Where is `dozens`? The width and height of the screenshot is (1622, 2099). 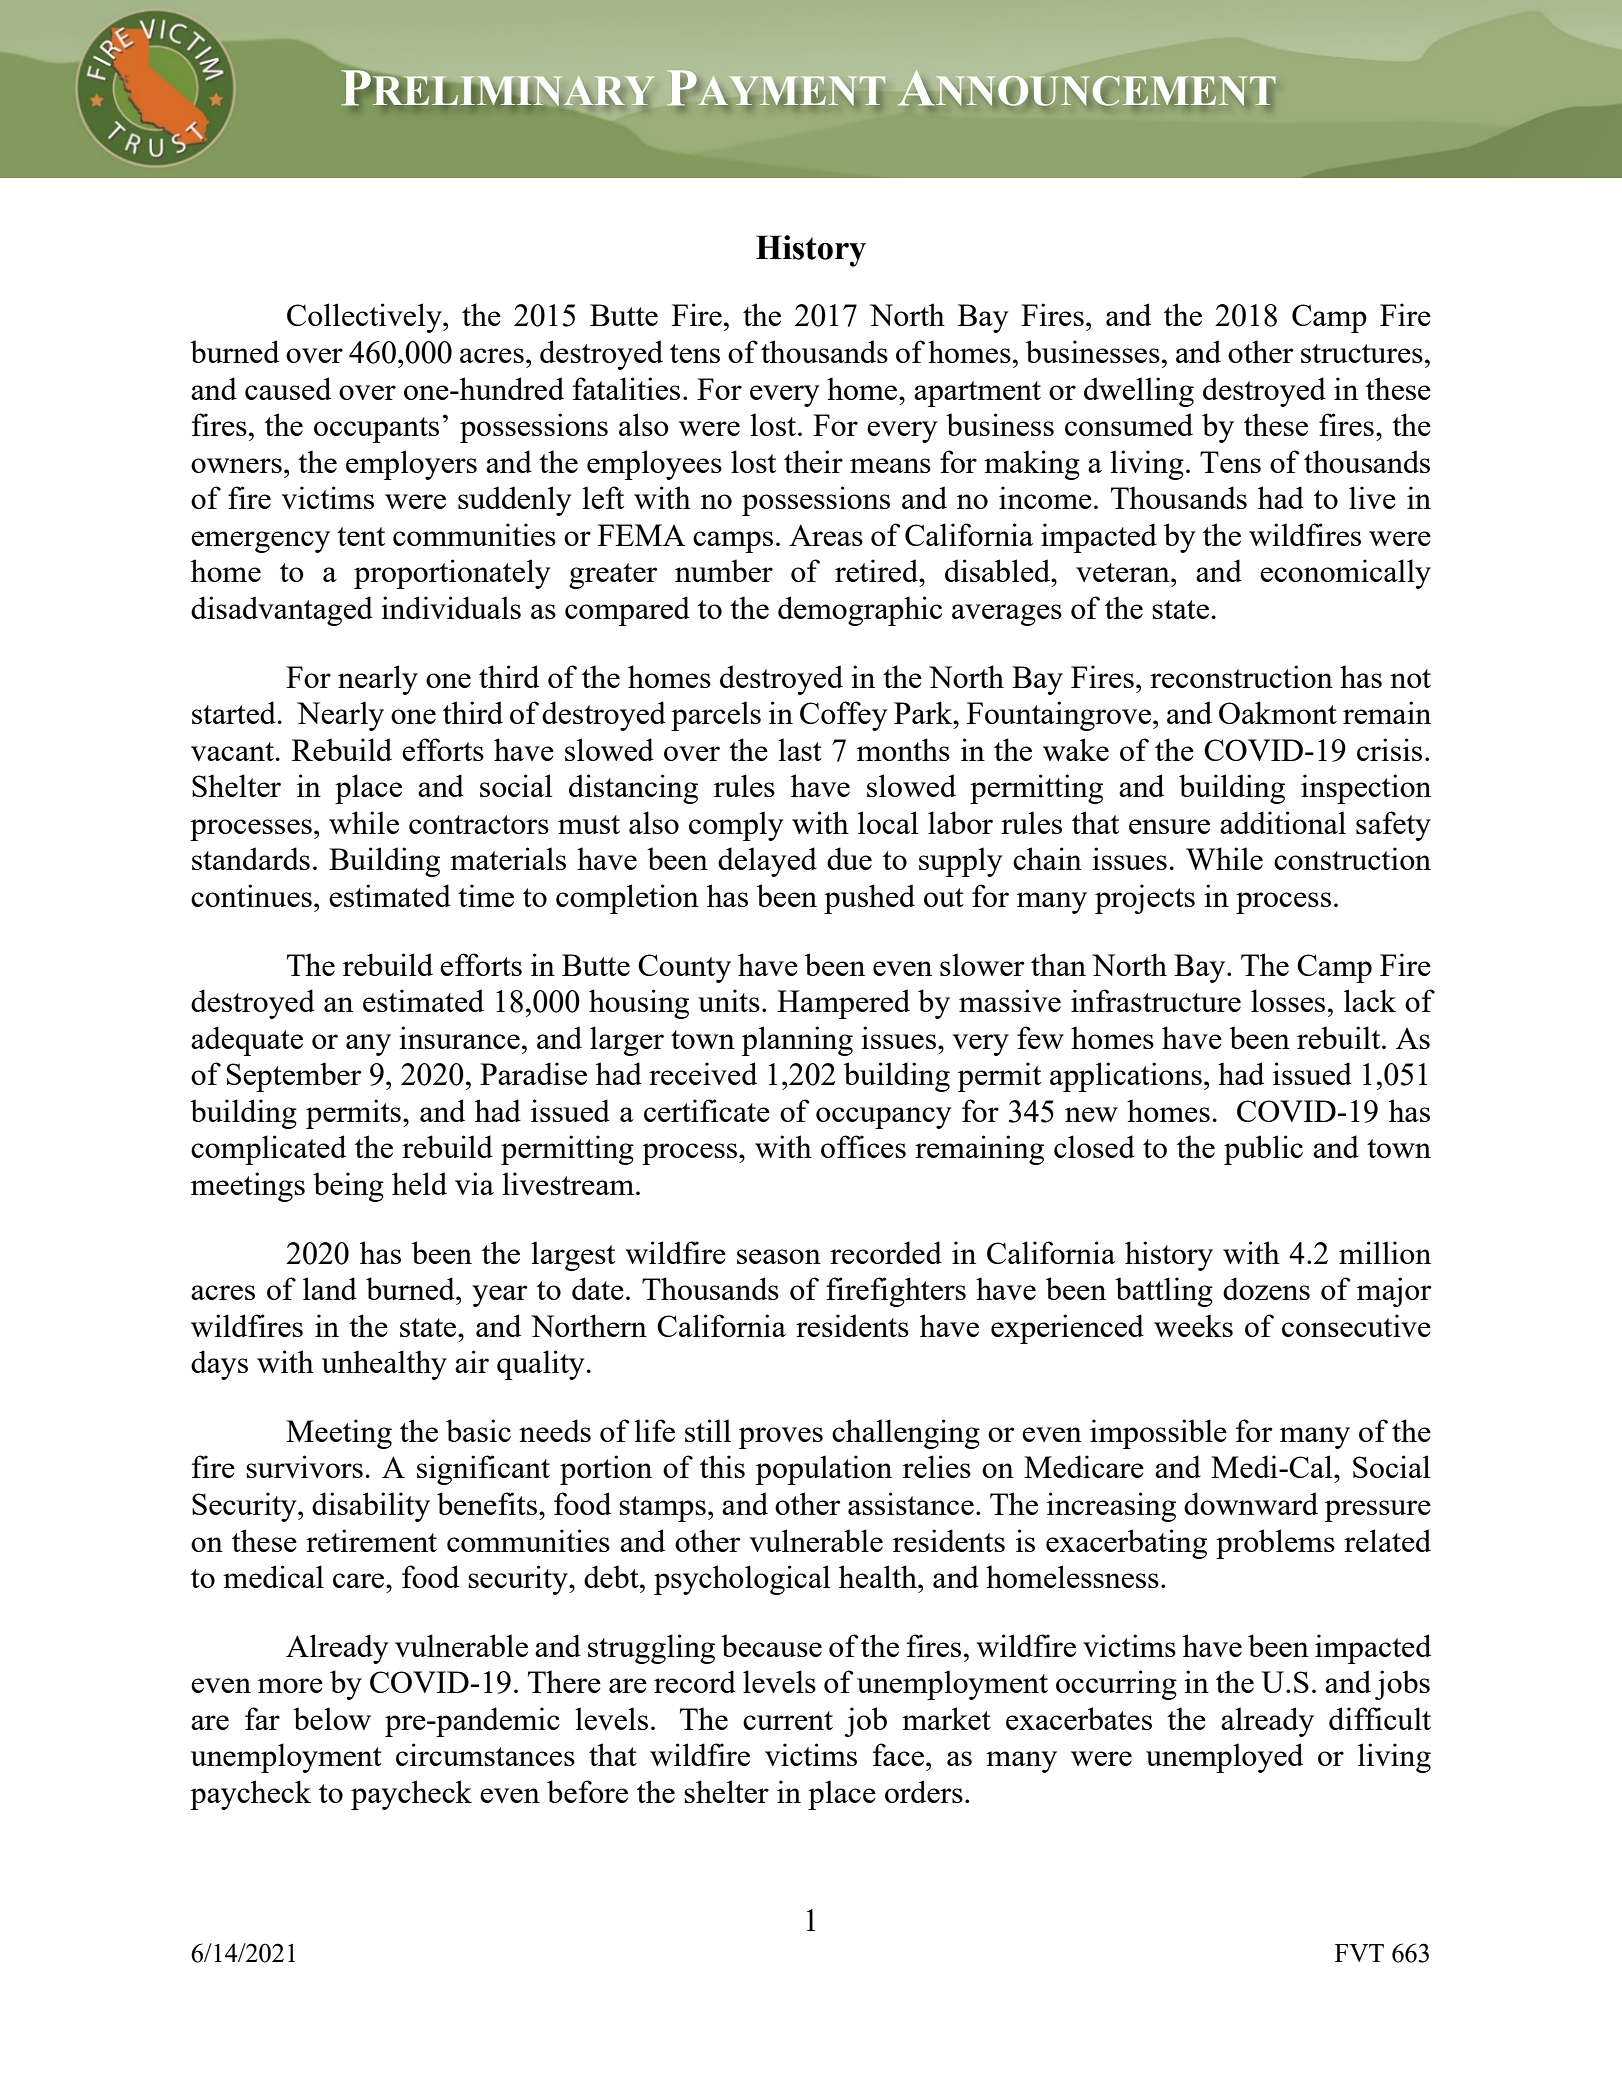 dozens is located at coordinates (1266, 1288).
